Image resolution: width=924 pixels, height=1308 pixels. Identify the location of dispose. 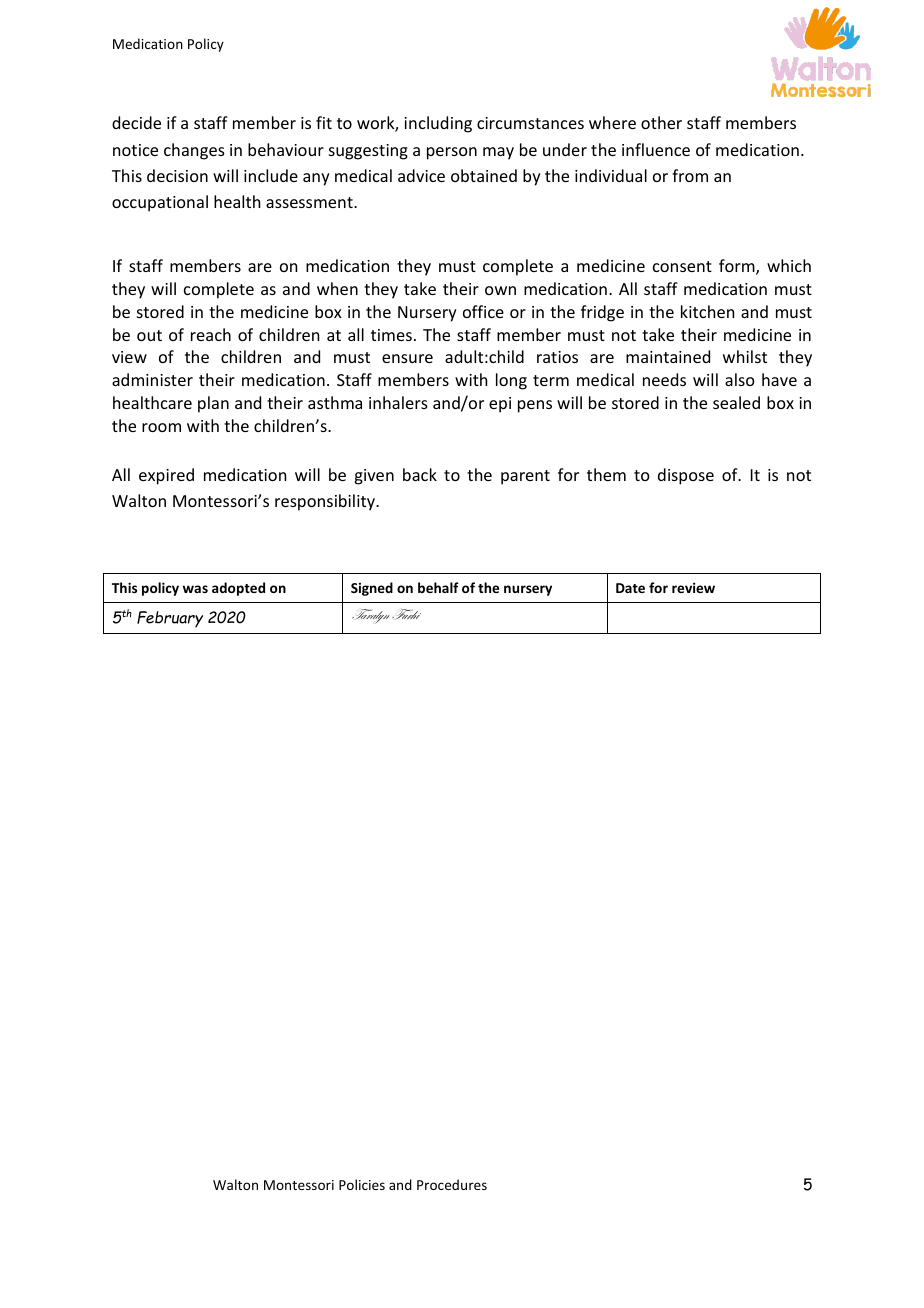
(686, 476).
